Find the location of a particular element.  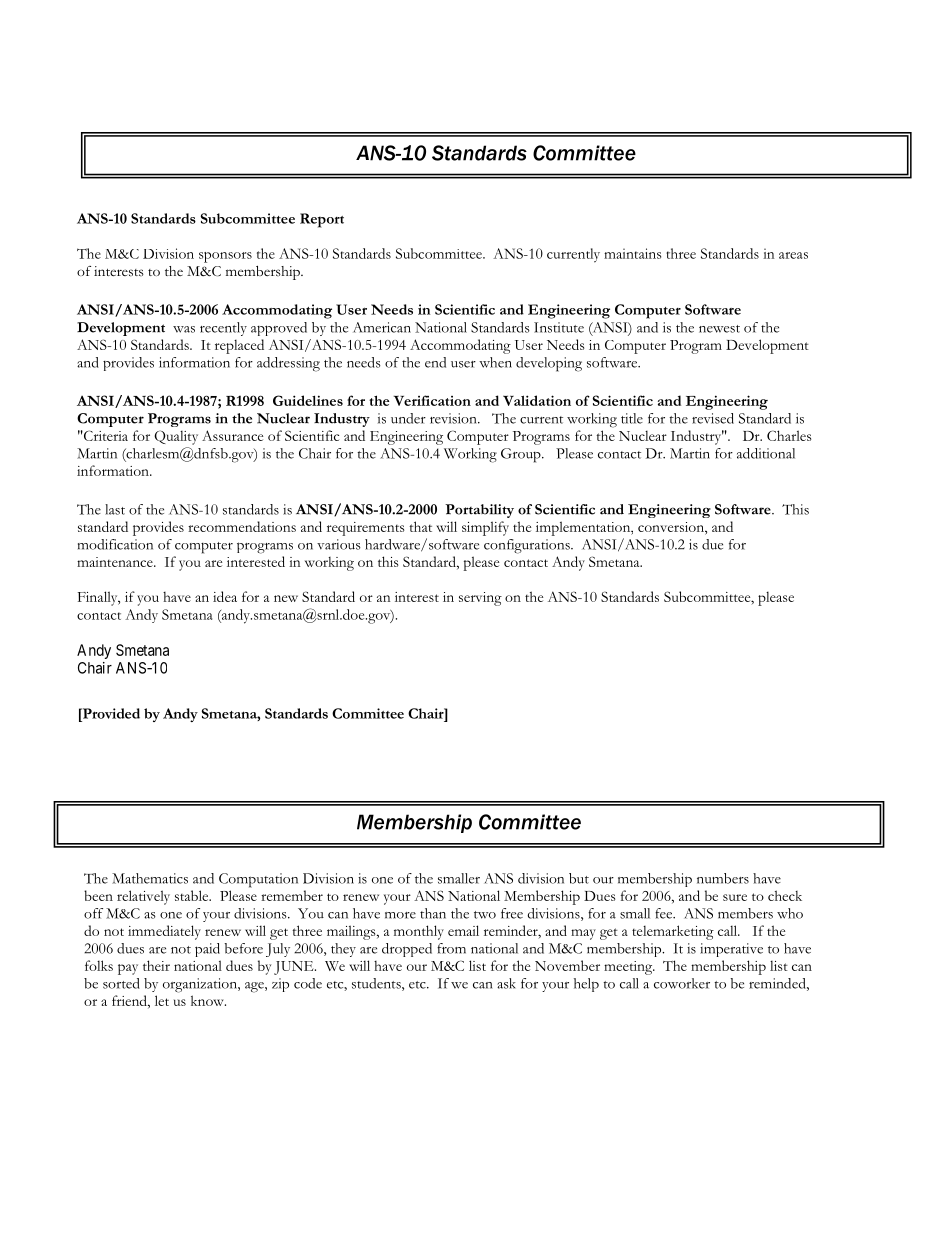

additional is located at coordinates (766, 453).
